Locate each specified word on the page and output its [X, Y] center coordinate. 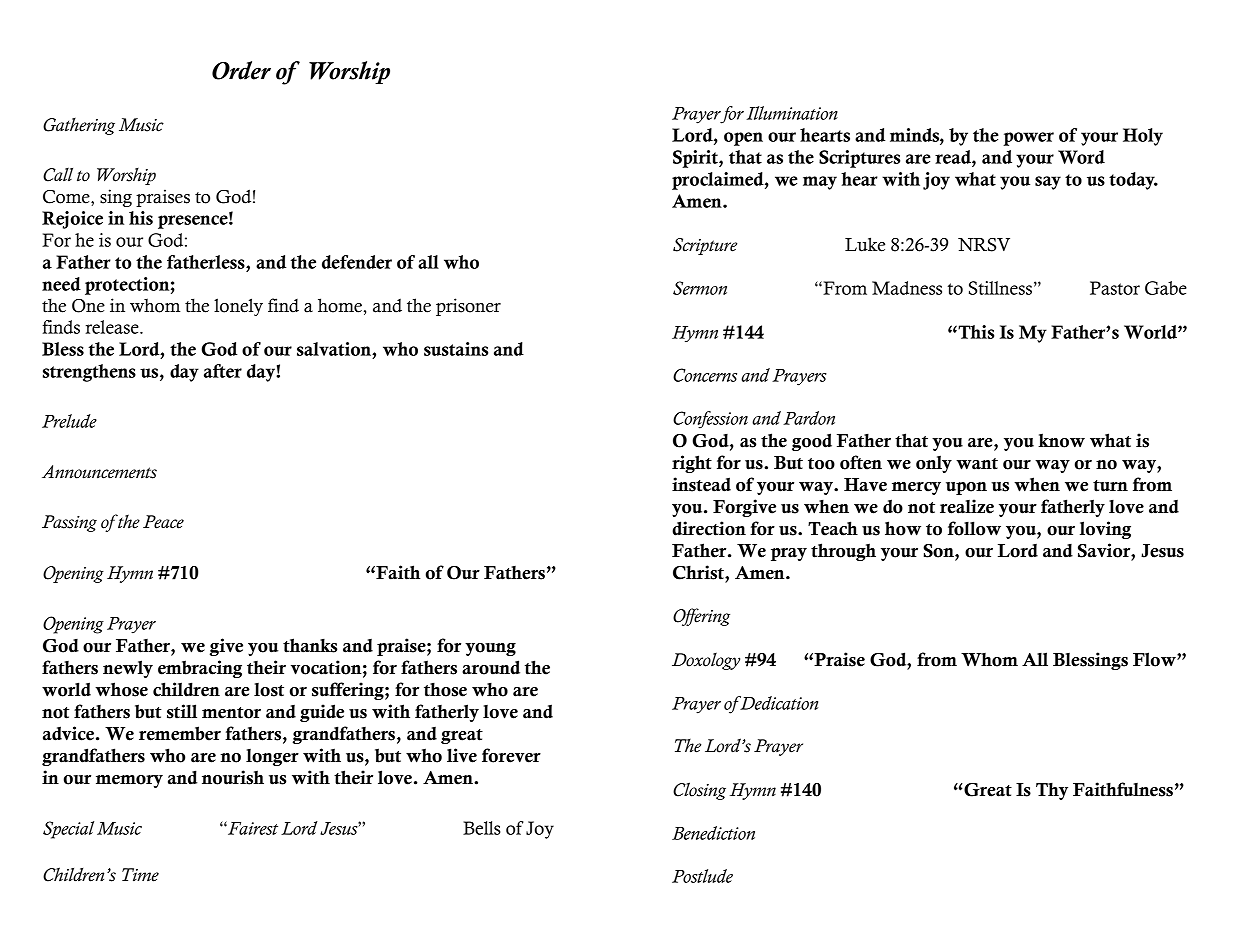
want [977, 464]
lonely [238, 307]
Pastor [1115, 288]
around [491, 667]
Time [140, 875]
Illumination [792, 113]
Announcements [99, 472]
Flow [1155, 659]
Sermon [700, 288]
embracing [200, 669]
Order [241, 70]
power [1028, 139]
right [692, 464]
